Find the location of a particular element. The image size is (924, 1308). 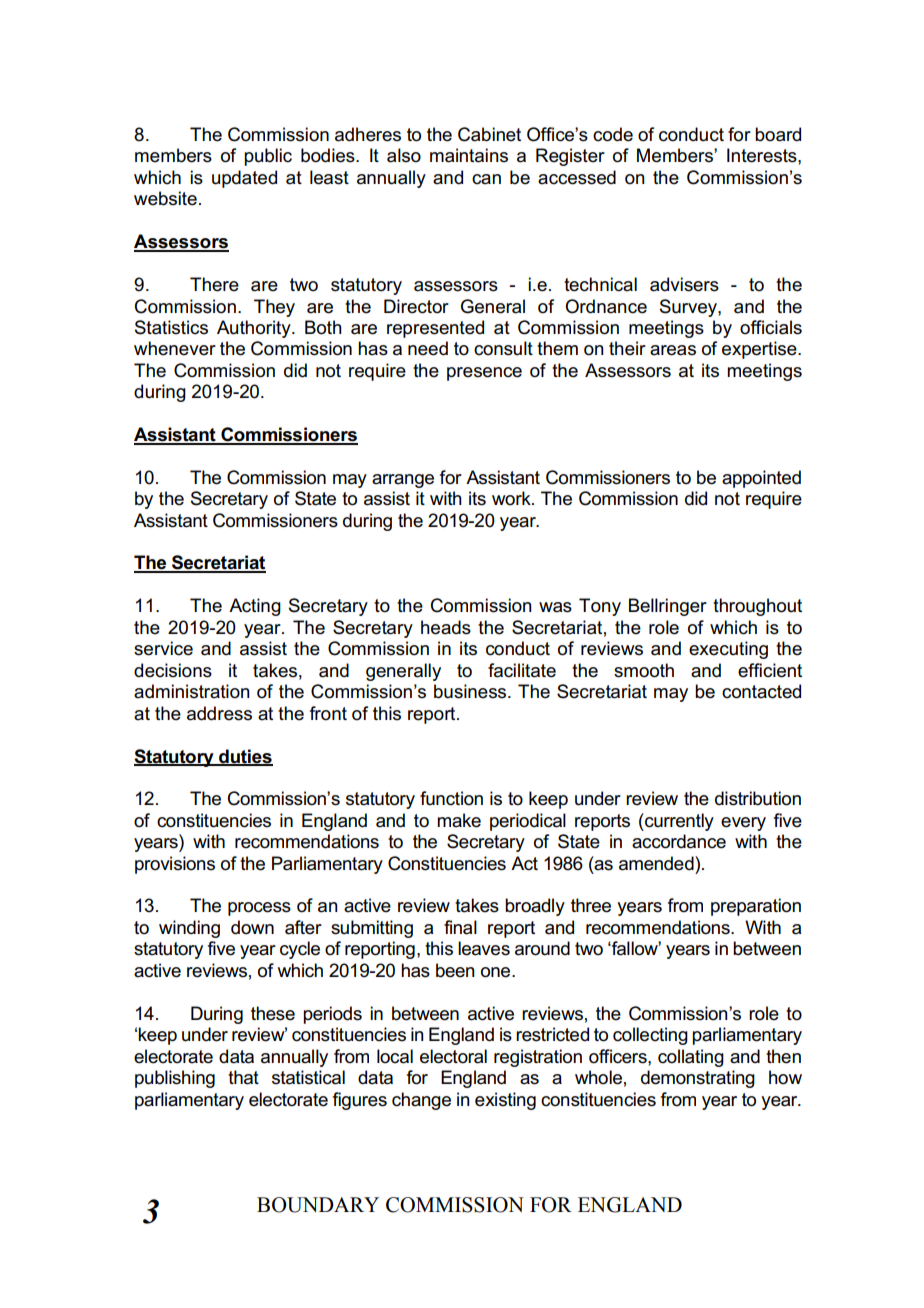

make is located at coordinates (459, 820).
